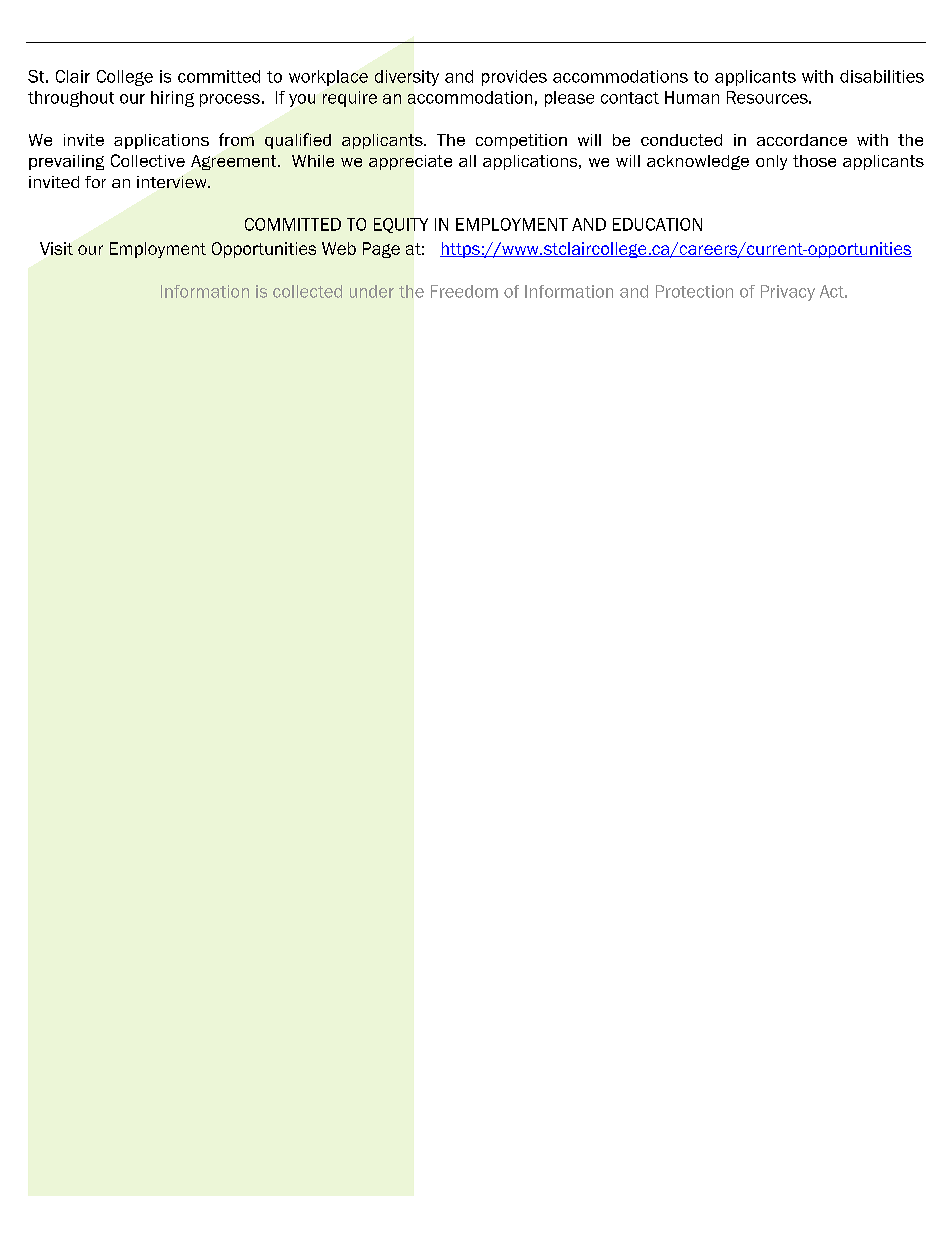  I want to click on collected, so click(307, 291).
